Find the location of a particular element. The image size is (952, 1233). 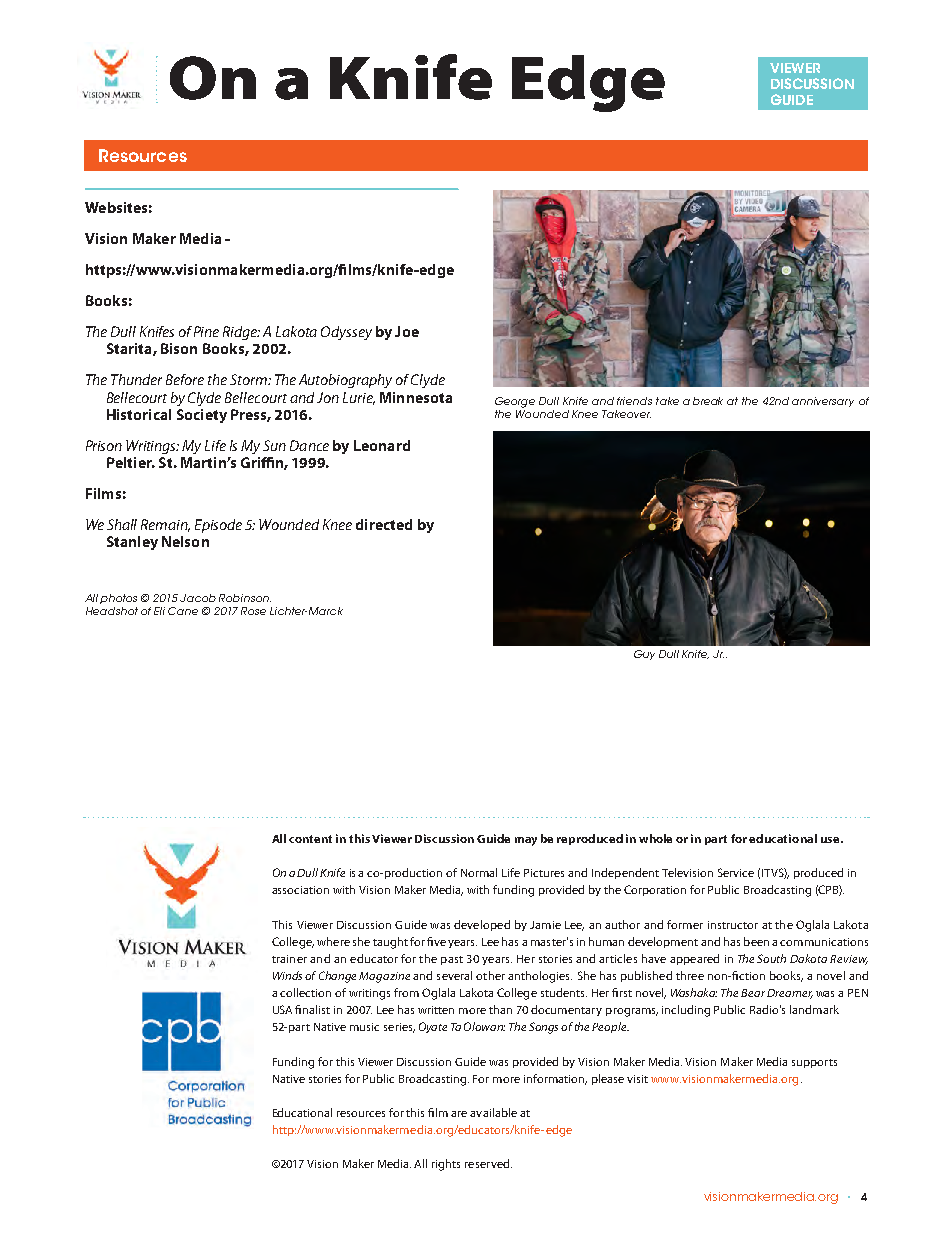

break is located at coordinates (708, 401).
